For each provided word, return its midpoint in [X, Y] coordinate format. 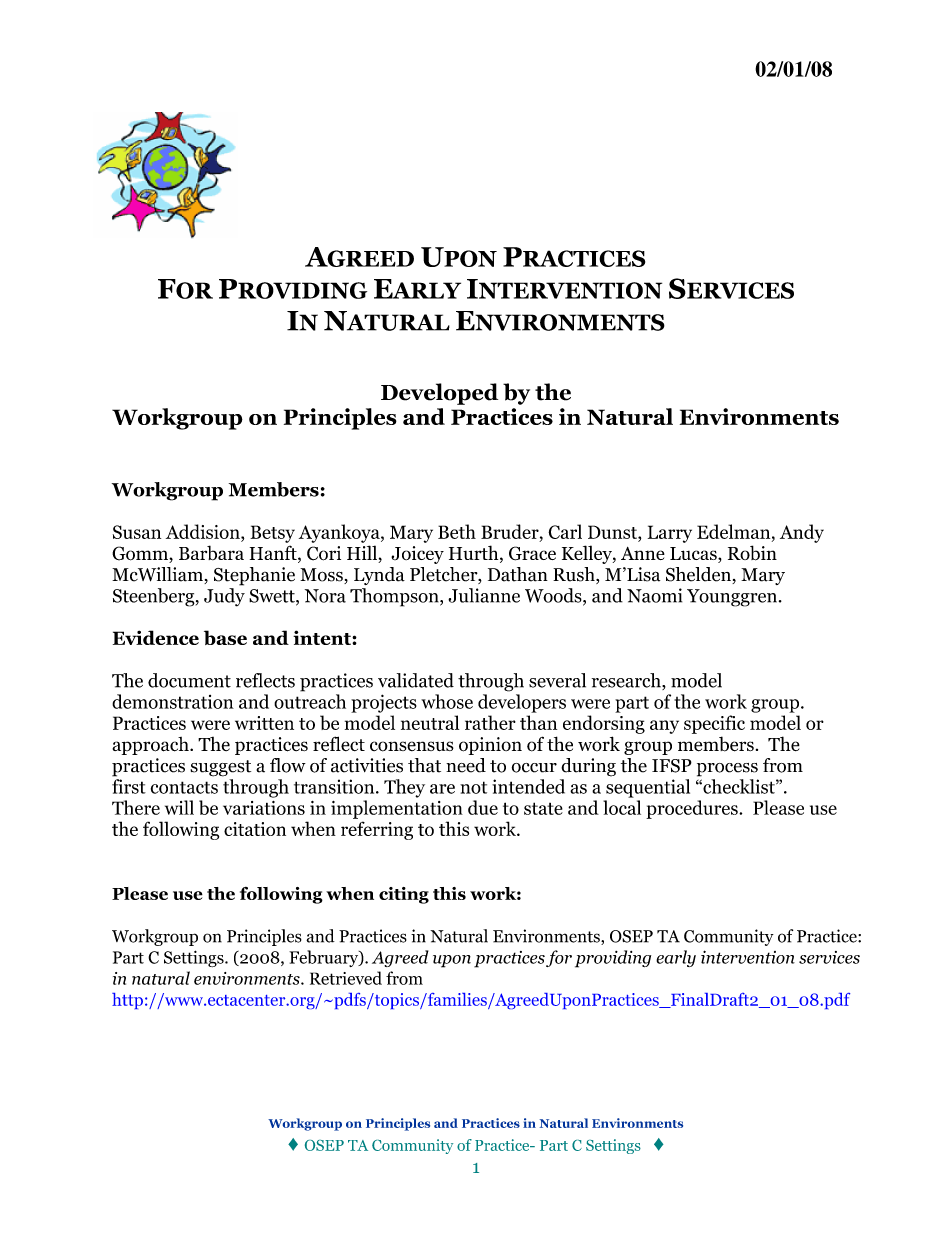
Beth [457, 531]
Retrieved [346, 978]
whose [447, 701]
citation [255, 829]
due [483, 807]
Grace [532, 553]
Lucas [694, 555]
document [189, 680]
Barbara [211, 552]
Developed [439, 394]
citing [404, 895]
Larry [670, 534]
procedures [693, 809]
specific [714, 724]
